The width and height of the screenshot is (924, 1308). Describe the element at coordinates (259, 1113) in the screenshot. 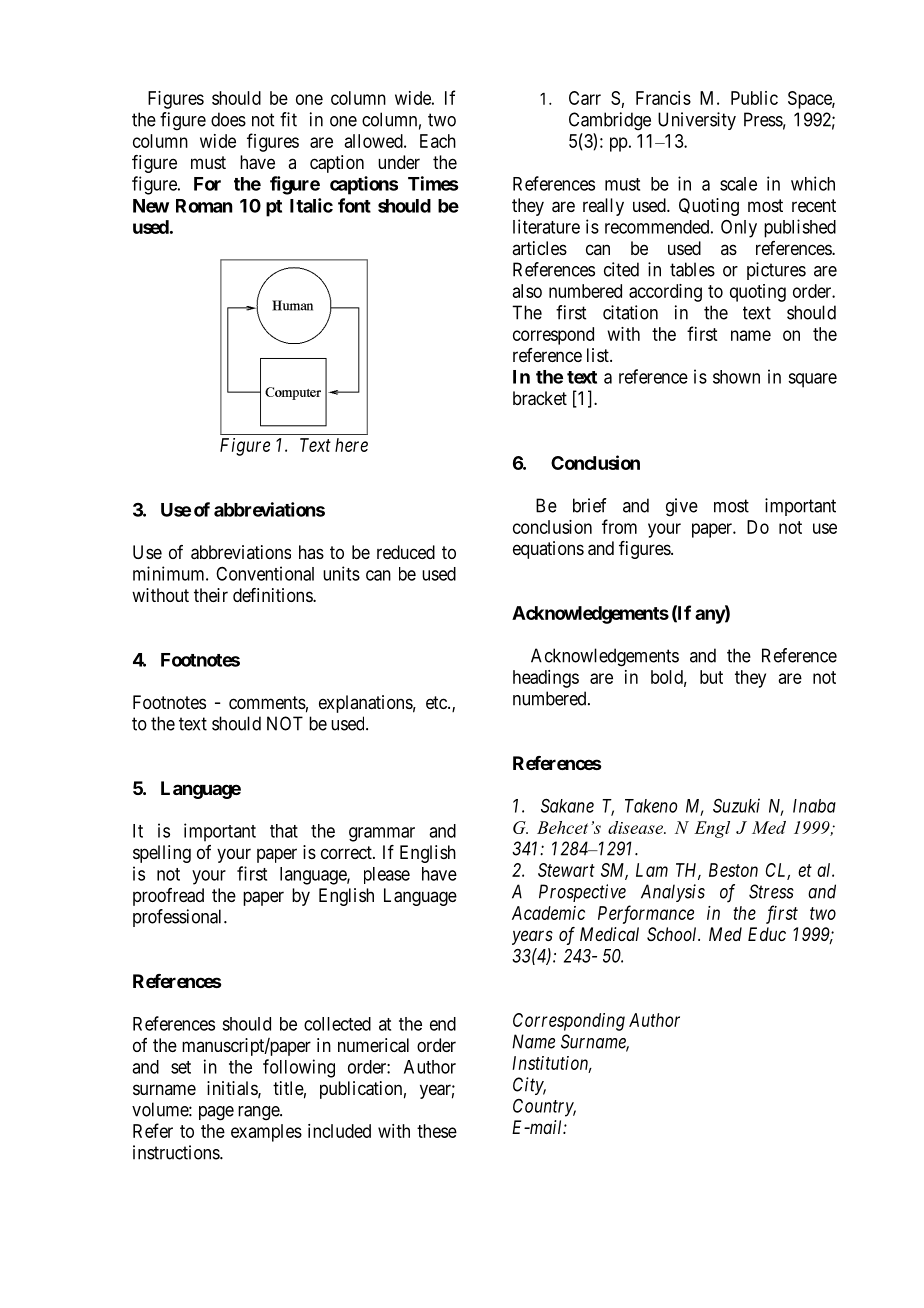

I see `range` at that location.
